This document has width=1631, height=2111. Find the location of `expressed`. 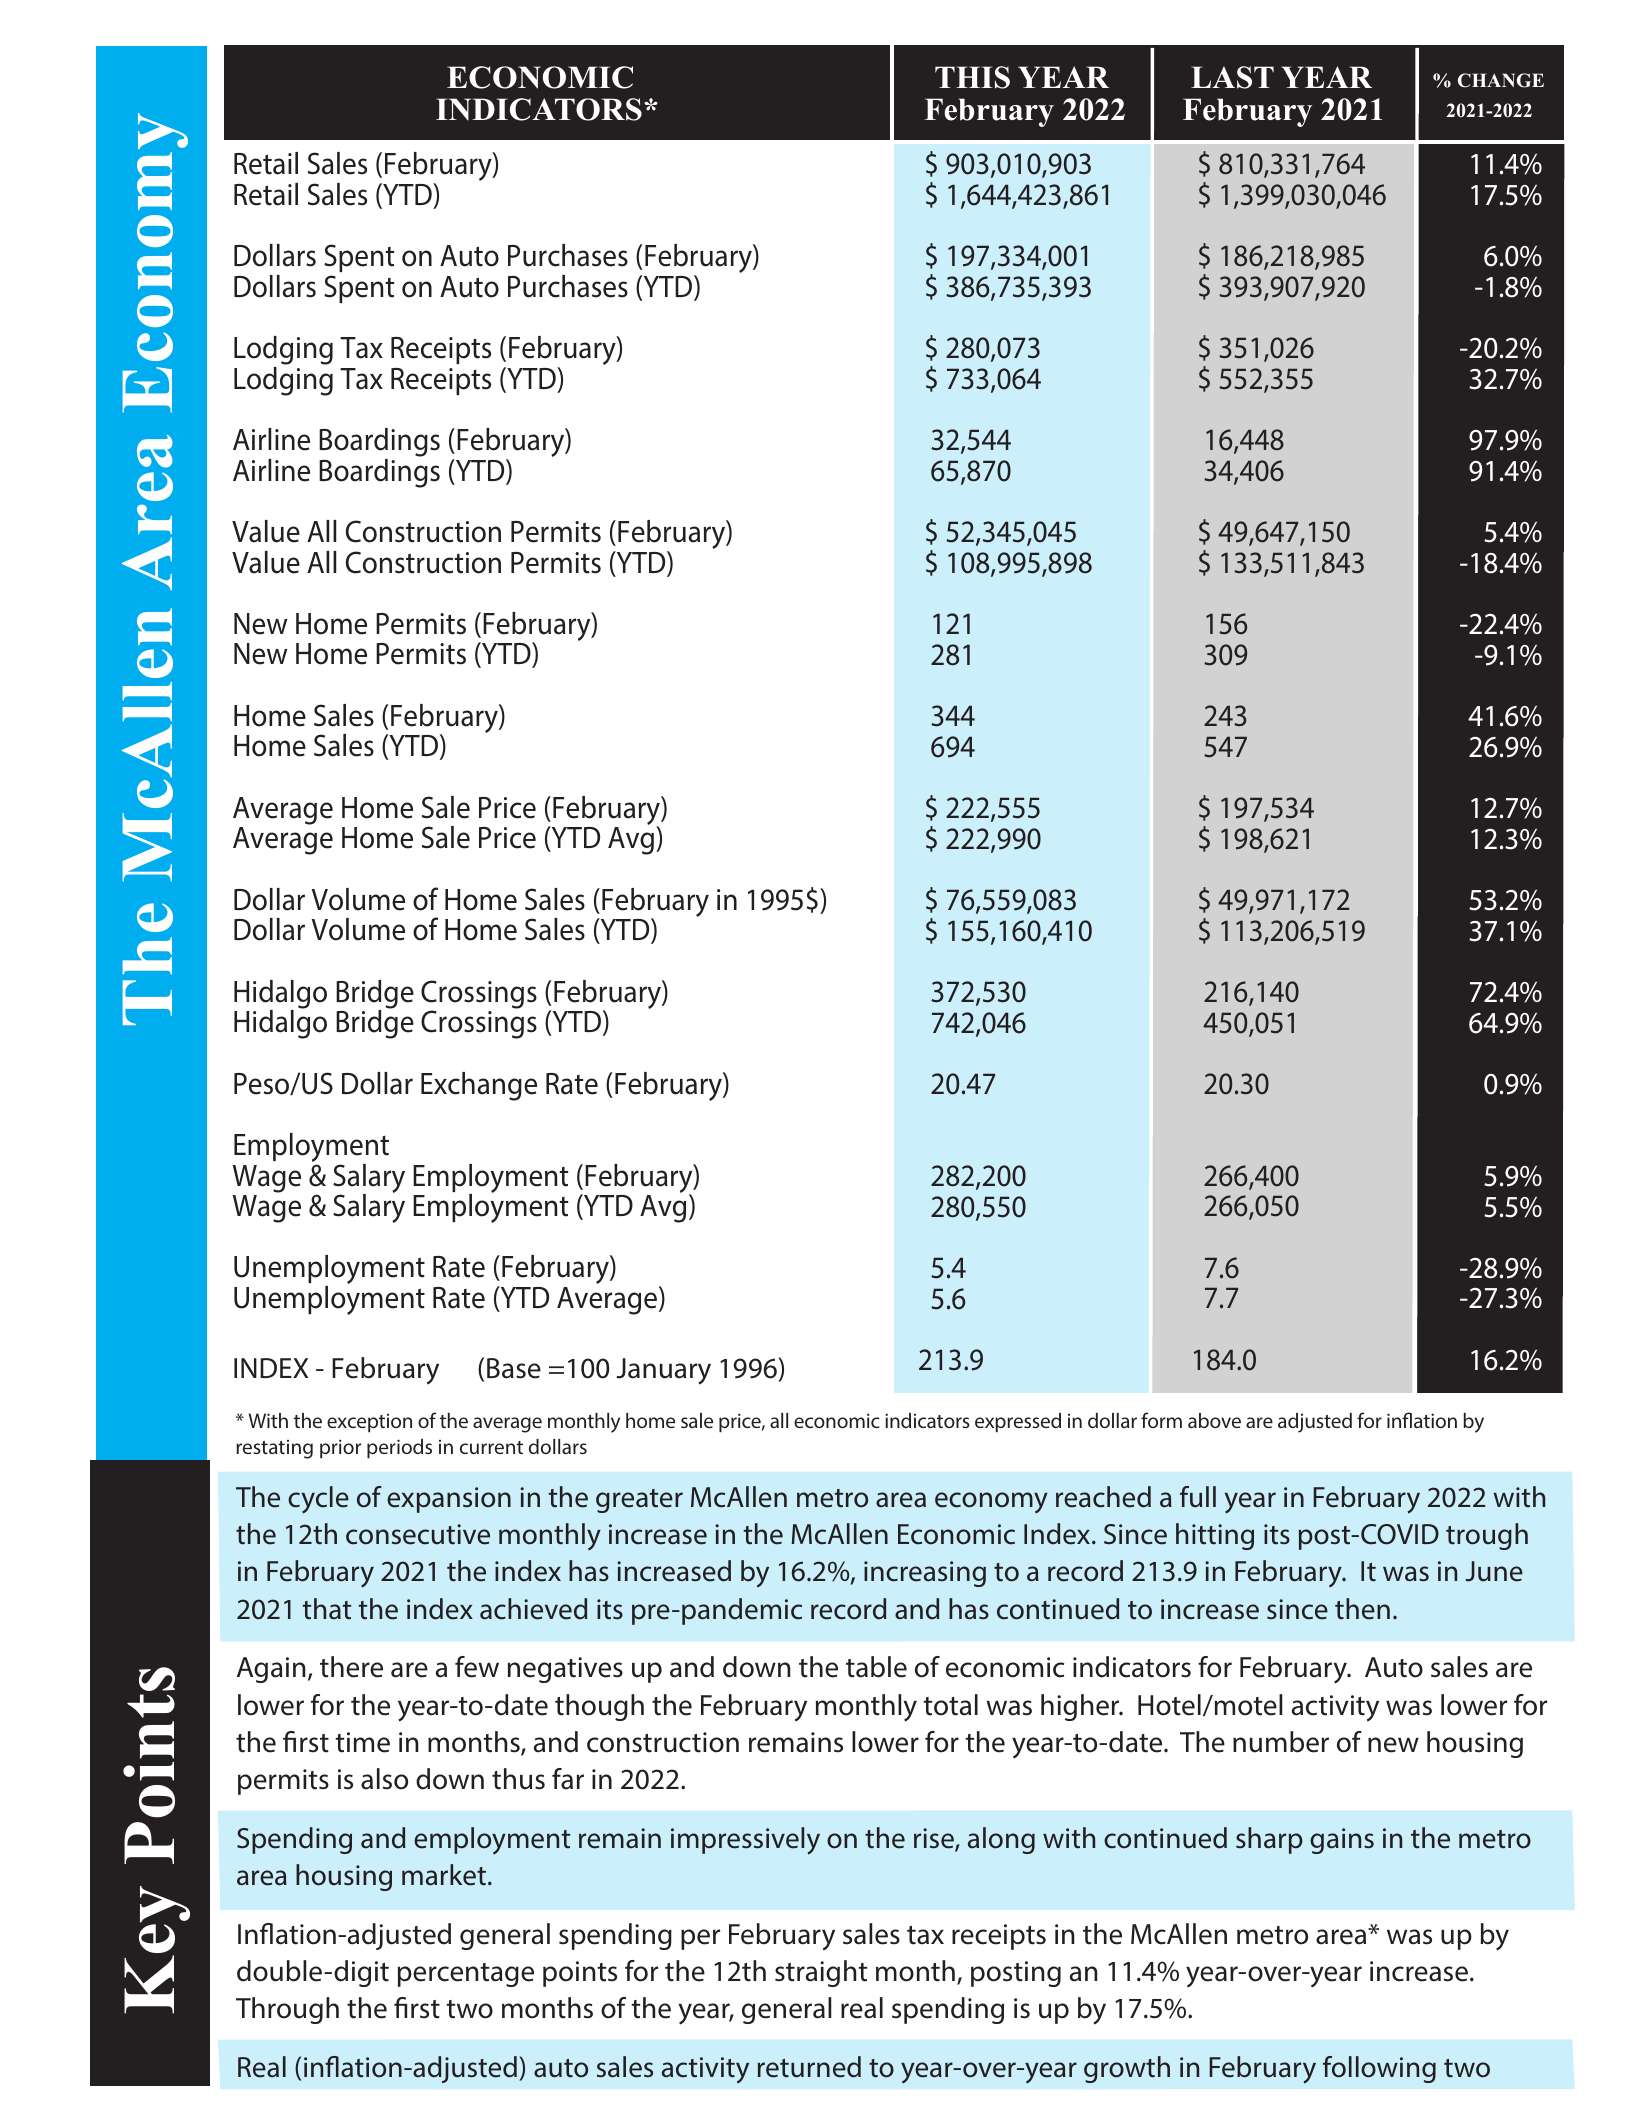

expressed is located at coordinates (1018, 1422).
